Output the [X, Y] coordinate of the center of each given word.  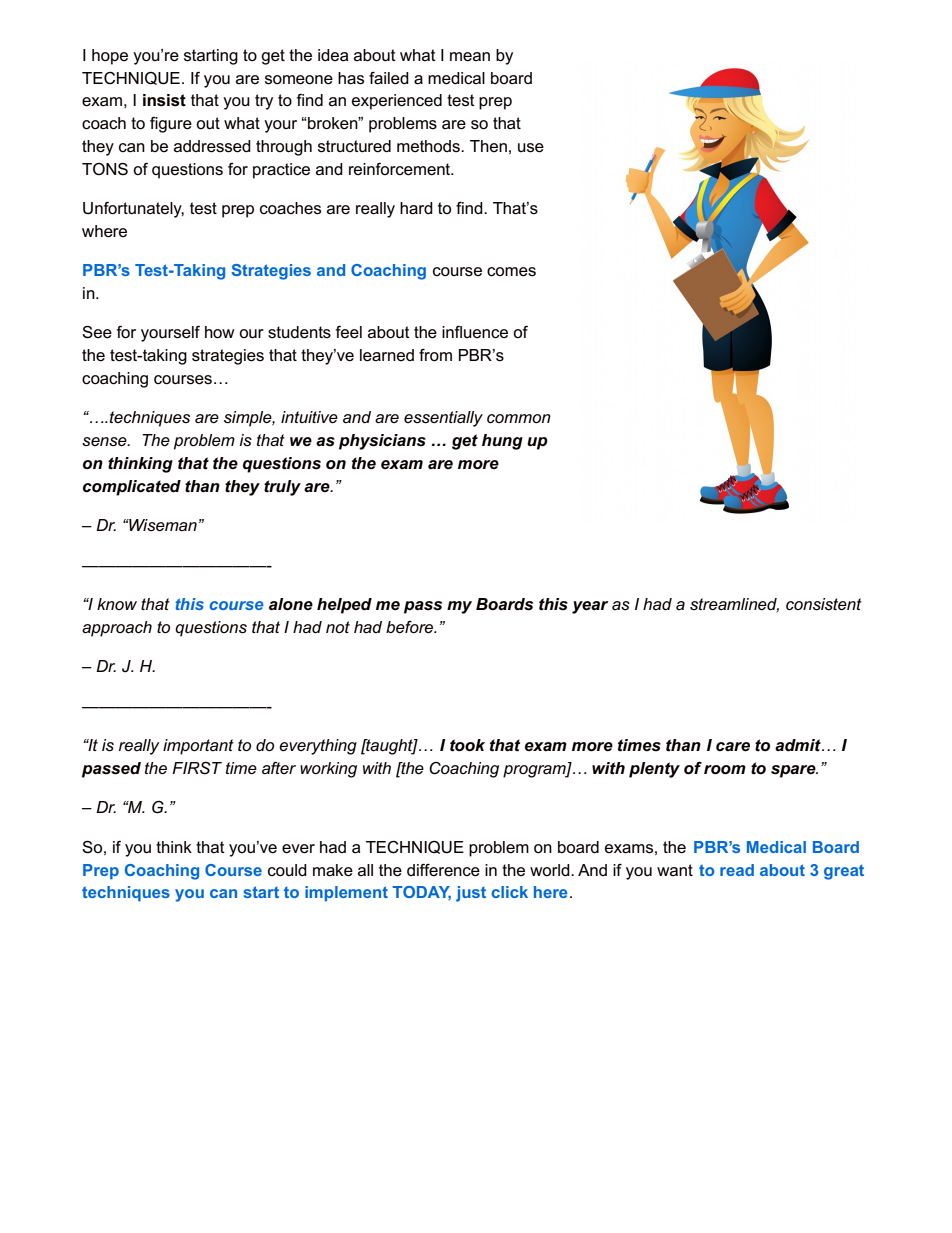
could [287, 870]
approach [117, 629]
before [411, 627]
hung [502, 442]
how [219, 332]
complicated [132, 488]
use [531, 148]
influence [475, 332]
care [733, 747]
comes [511, 272]
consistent [824, 604]
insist [164, 100]
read [737, 870]
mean [470, 57]
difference [443, 870]
